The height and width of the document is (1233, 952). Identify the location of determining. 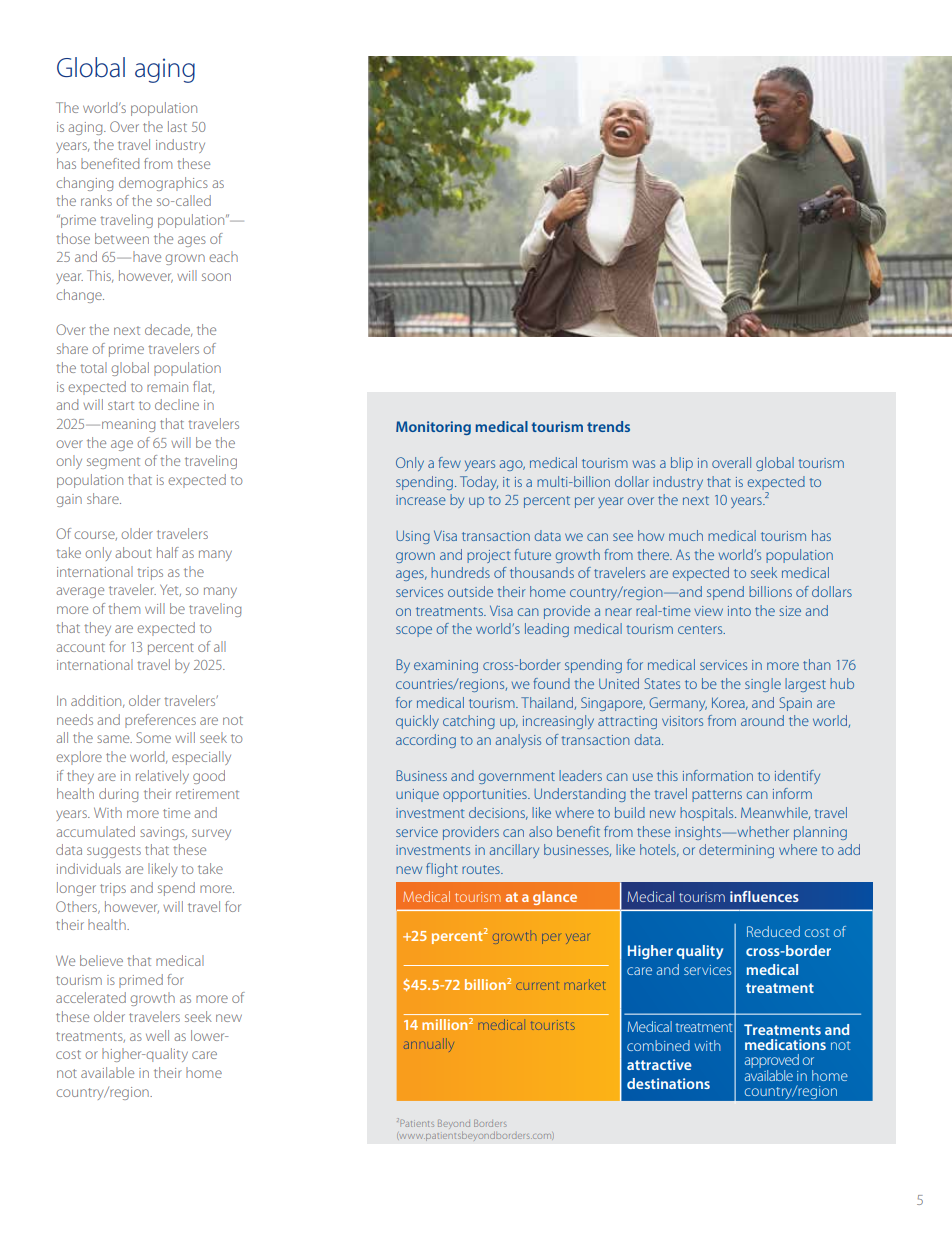
(736, 851).
